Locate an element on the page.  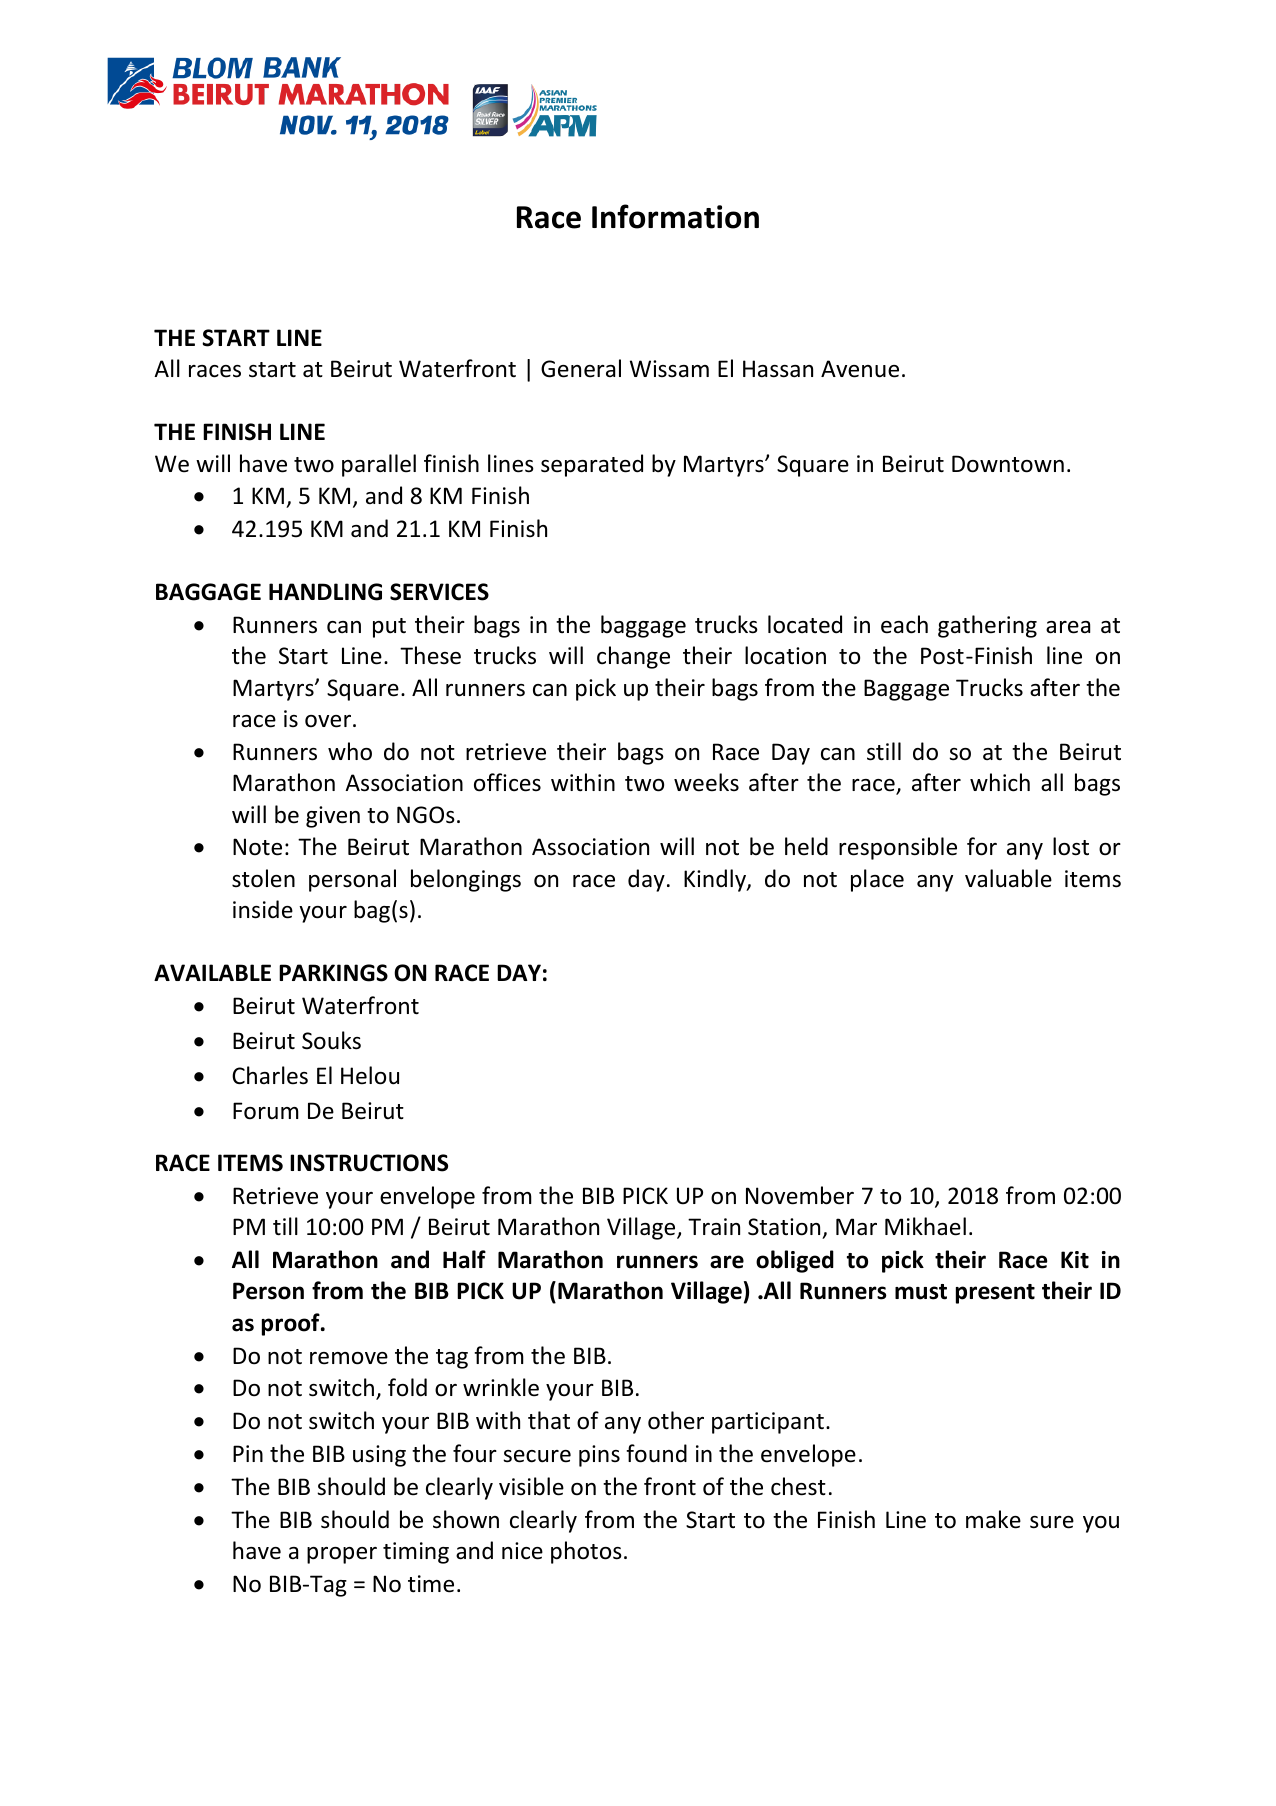
weeks is located at coordinates (706, 782).
